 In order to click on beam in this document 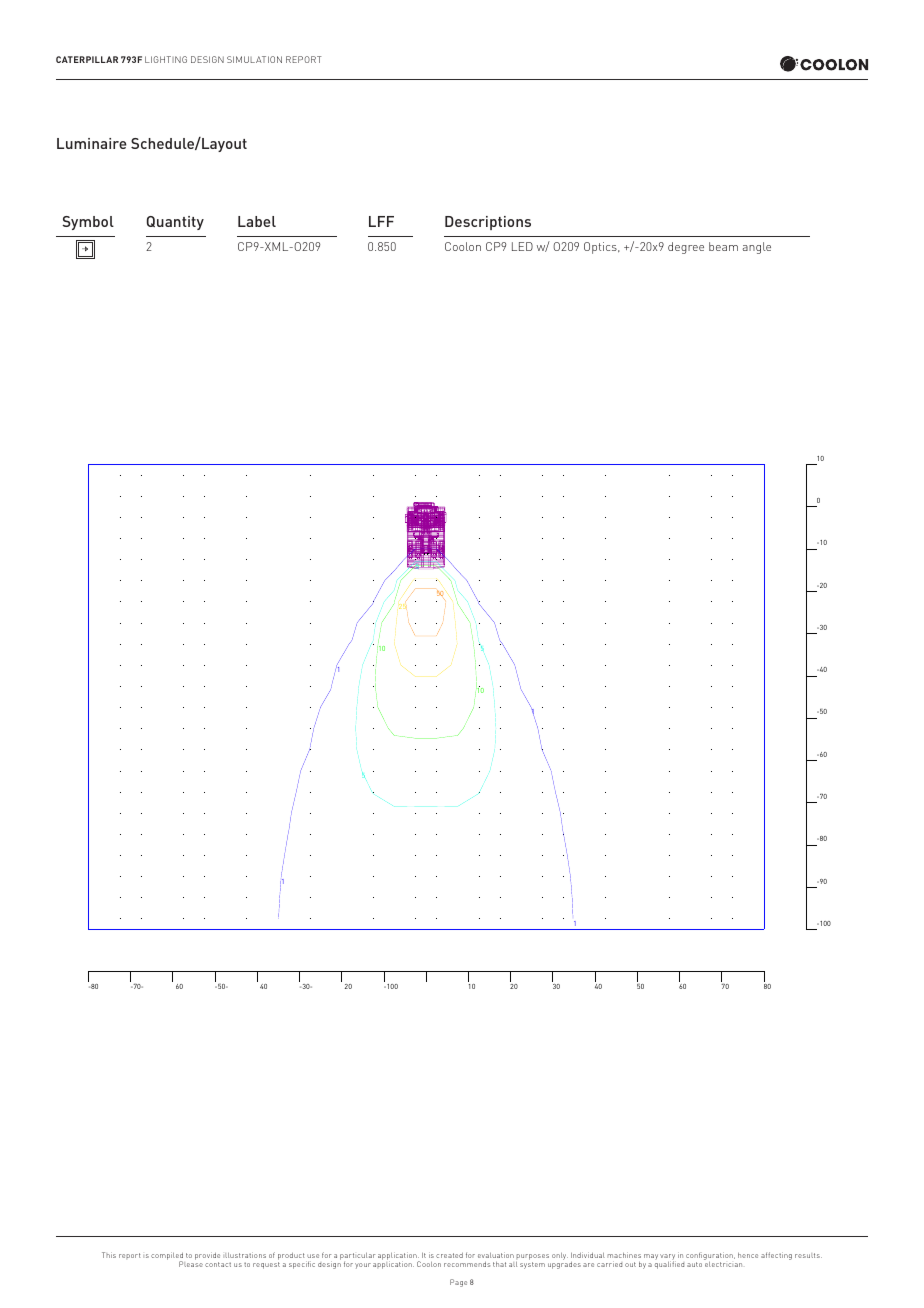, I will do `click(723, 246)`.
